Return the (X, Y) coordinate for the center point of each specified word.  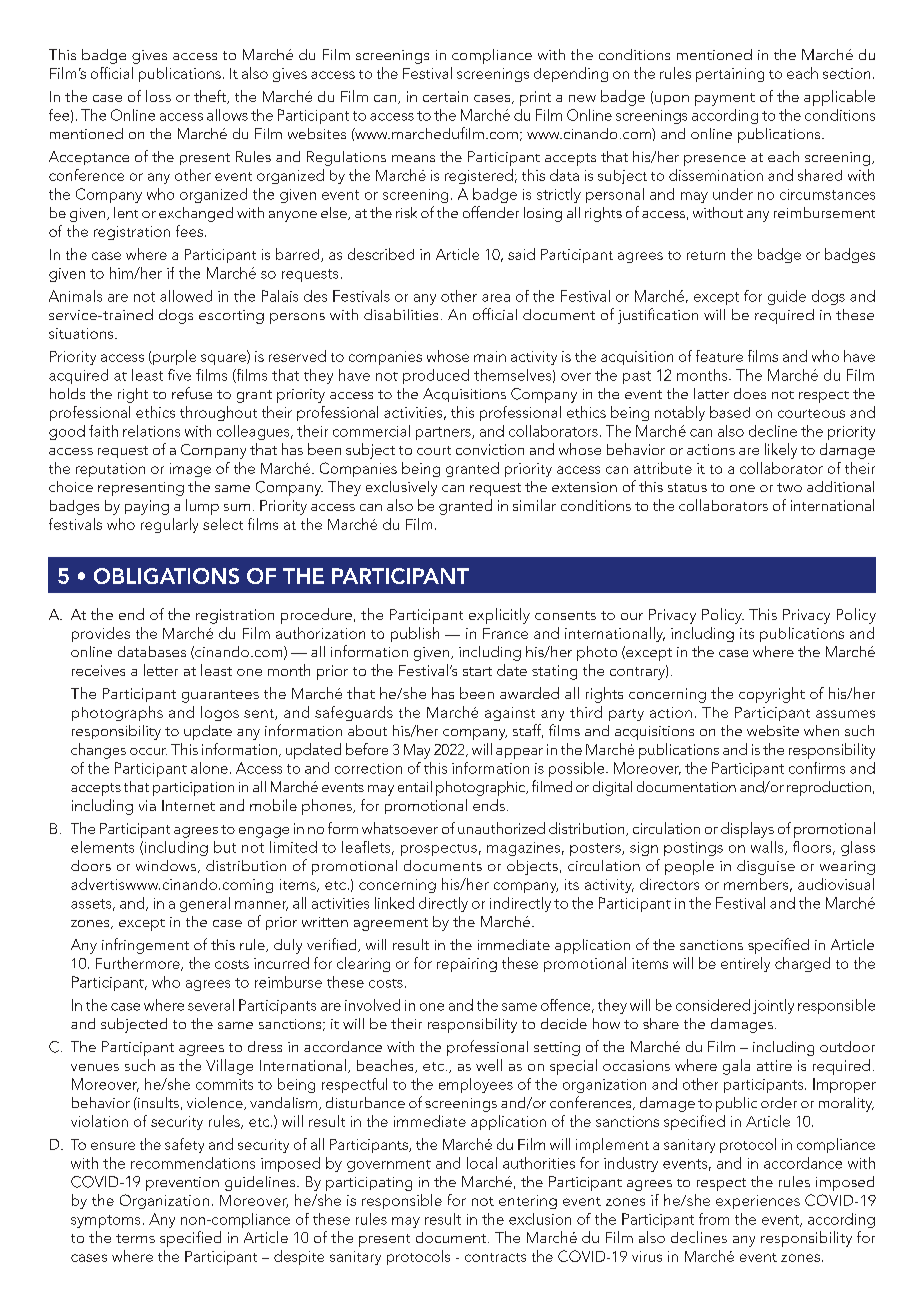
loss (158, 96)
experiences (758, 1202)
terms (135, 1238)
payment (725, 99)
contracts (495, 1257)
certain (445, 96)
